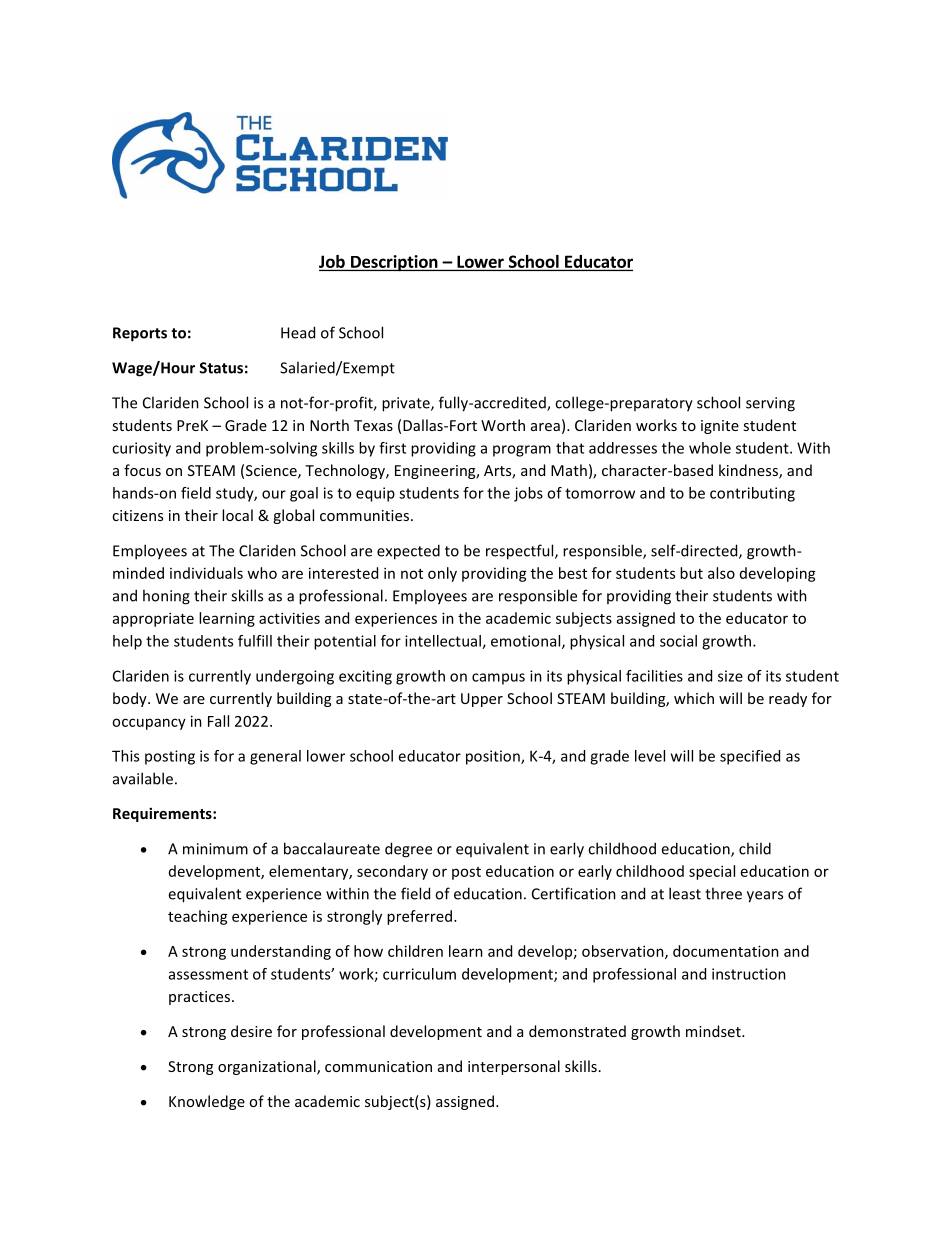 This page has width=952, height=1233. I want to click on interpersonal, so click(514, 1067).
